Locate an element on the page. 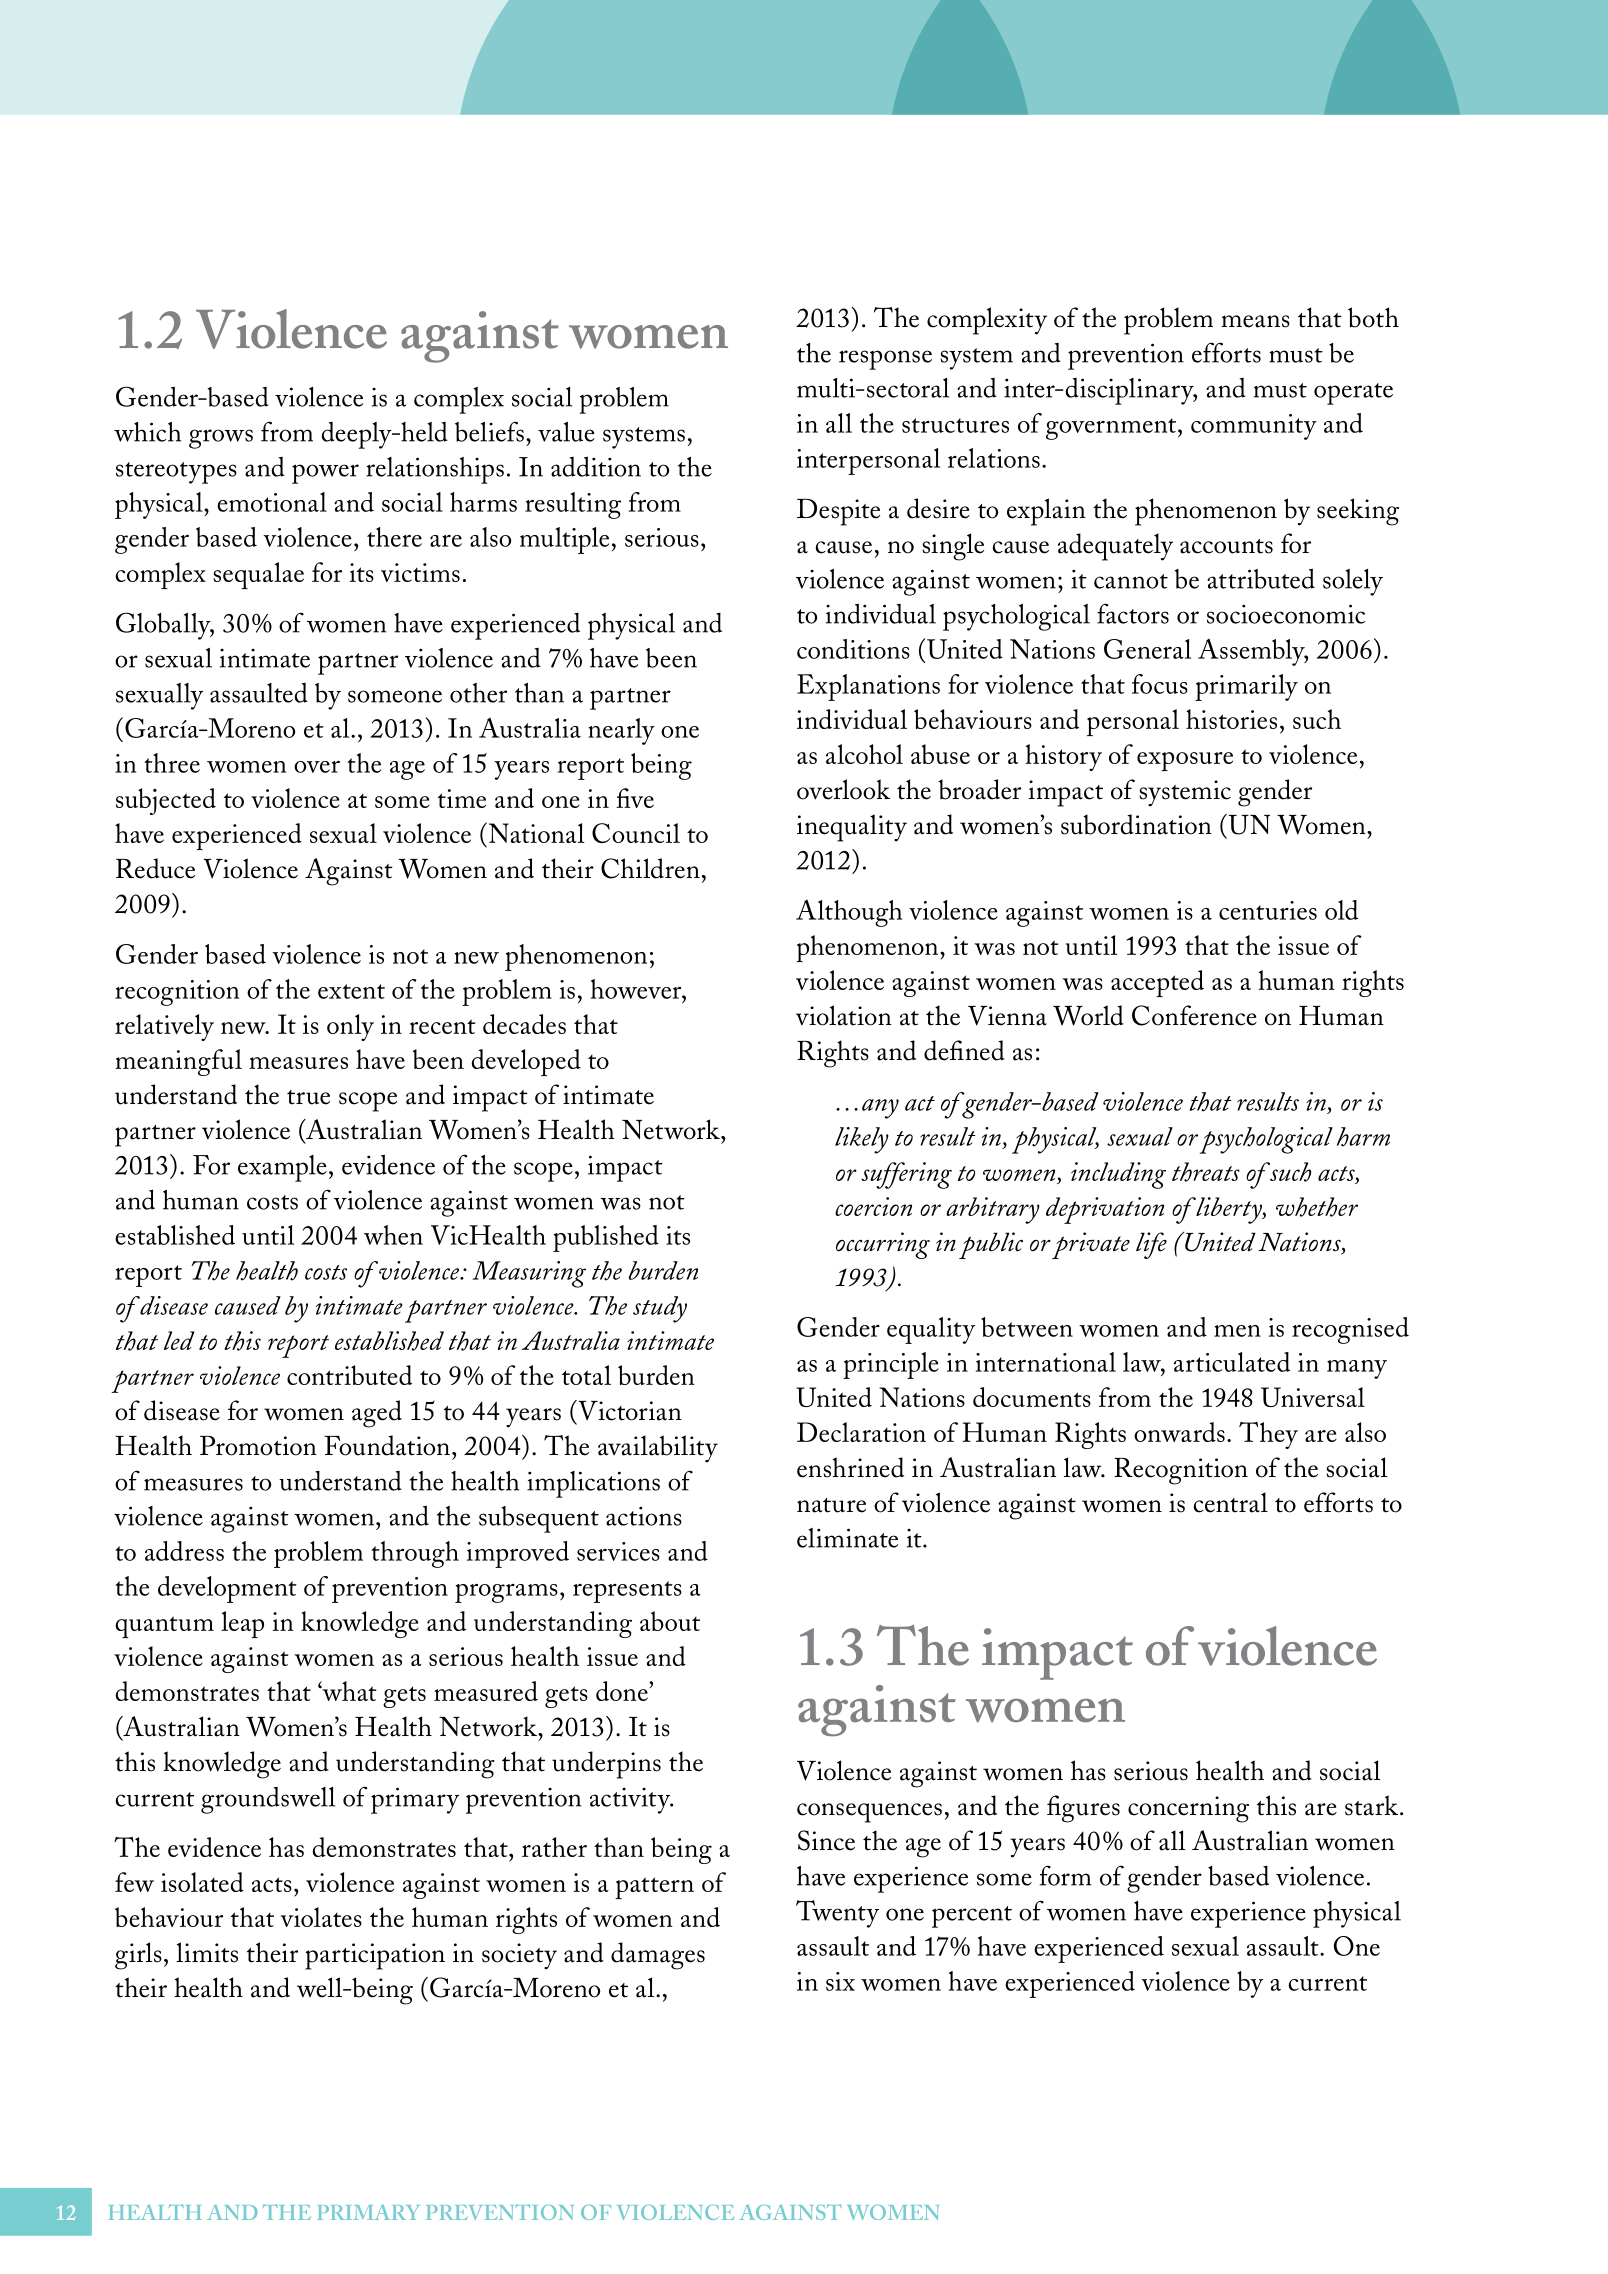 This image has width=1608, height=2274. threats is located at coordinates (1206, 1172).
